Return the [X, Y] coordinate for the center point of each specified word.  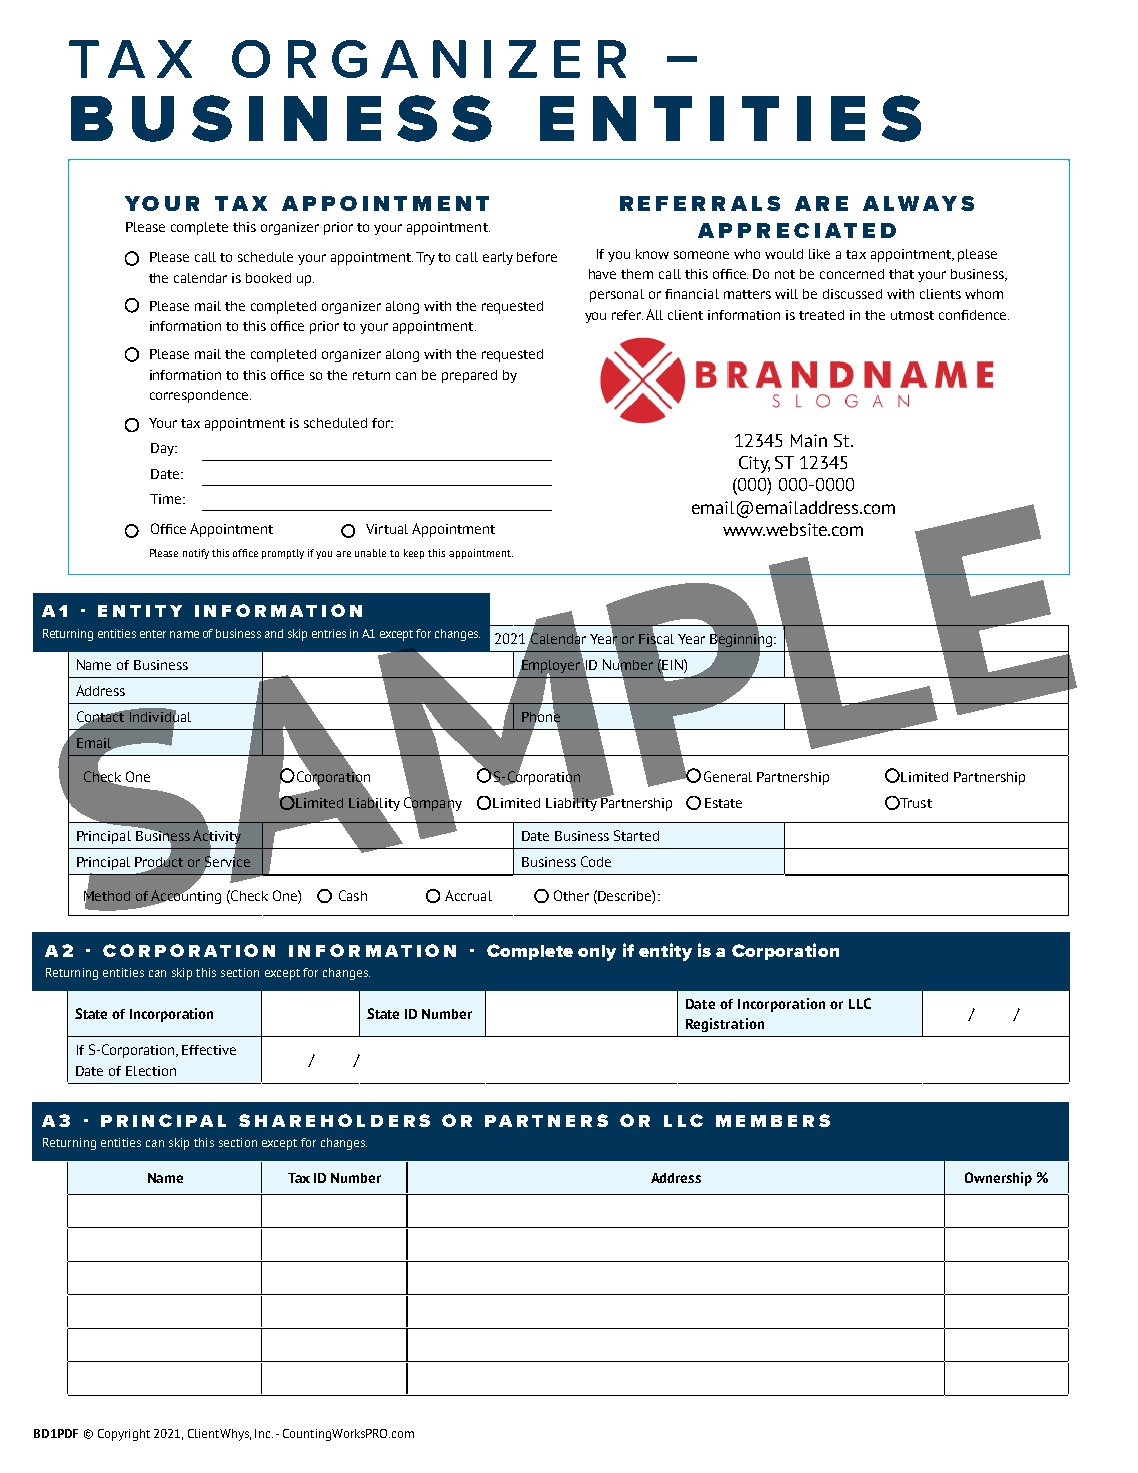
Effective [209, 1050]
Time [167, 499]
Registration [725, 1025]
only [597, 953]
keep [414, 554]
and [274, 633]
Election [151, 1071]
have [602, 274]
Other [571, 895]
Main [809, 440]
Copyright [124, 1435]
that [901, 274]
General [728, 776]
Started [636, 835]
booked [268, 278]
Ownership [998, 1179]
